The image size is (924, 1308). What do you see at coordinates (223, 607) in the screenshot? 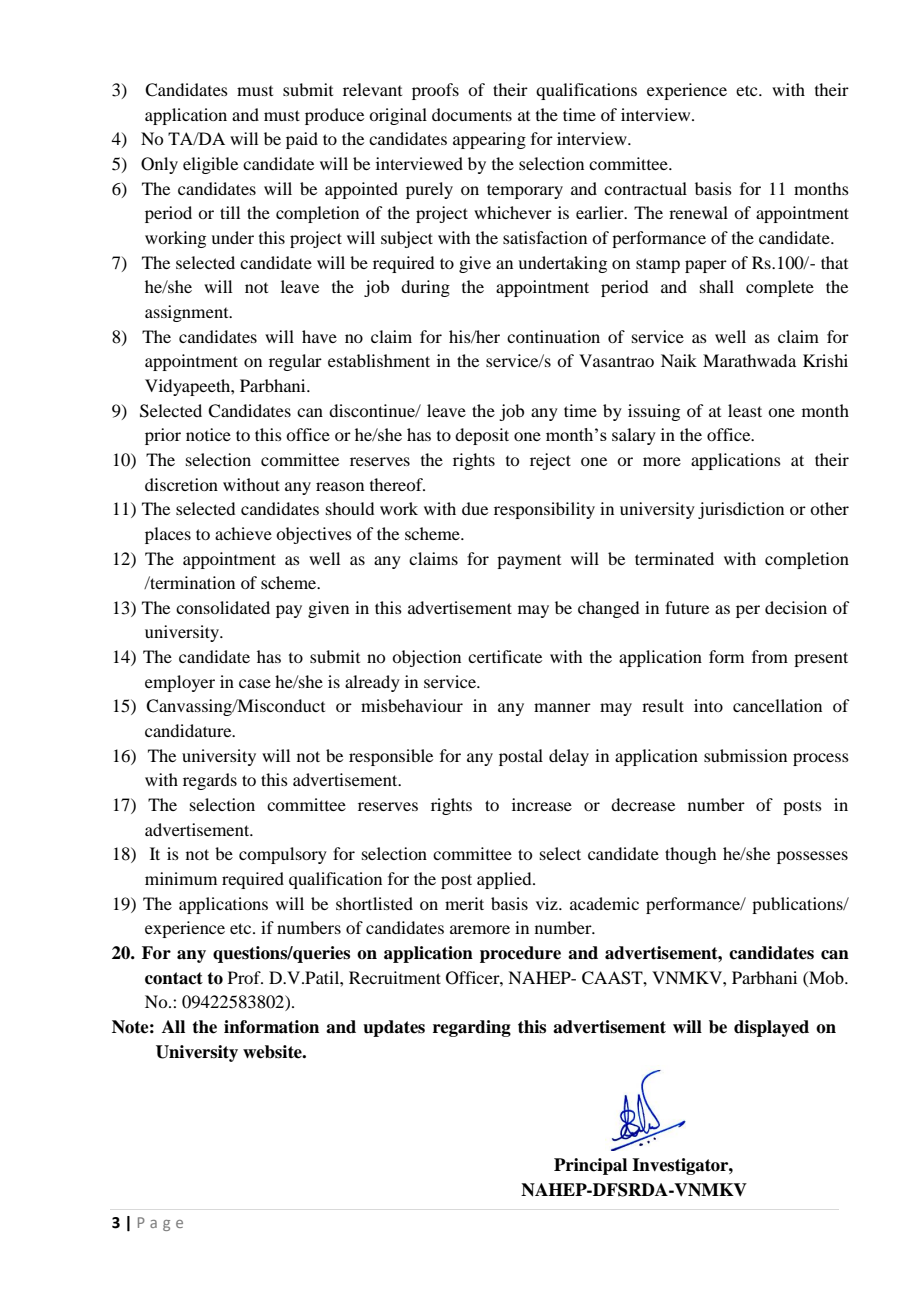
I see `consolidated` at bounding box center [223, 607].
